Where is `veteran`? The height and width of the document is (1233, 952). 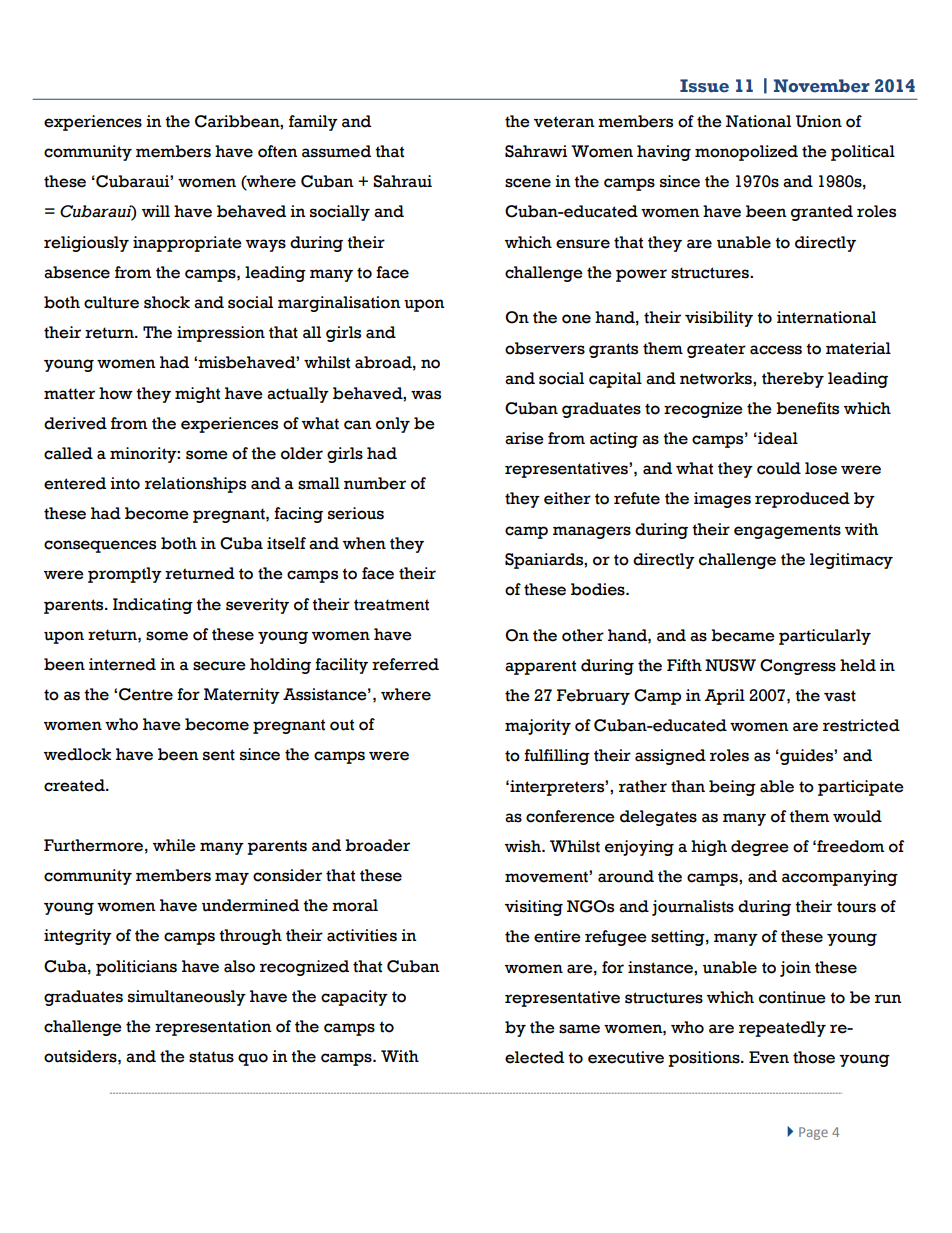
veteran is located at coordinates (564, 122).
